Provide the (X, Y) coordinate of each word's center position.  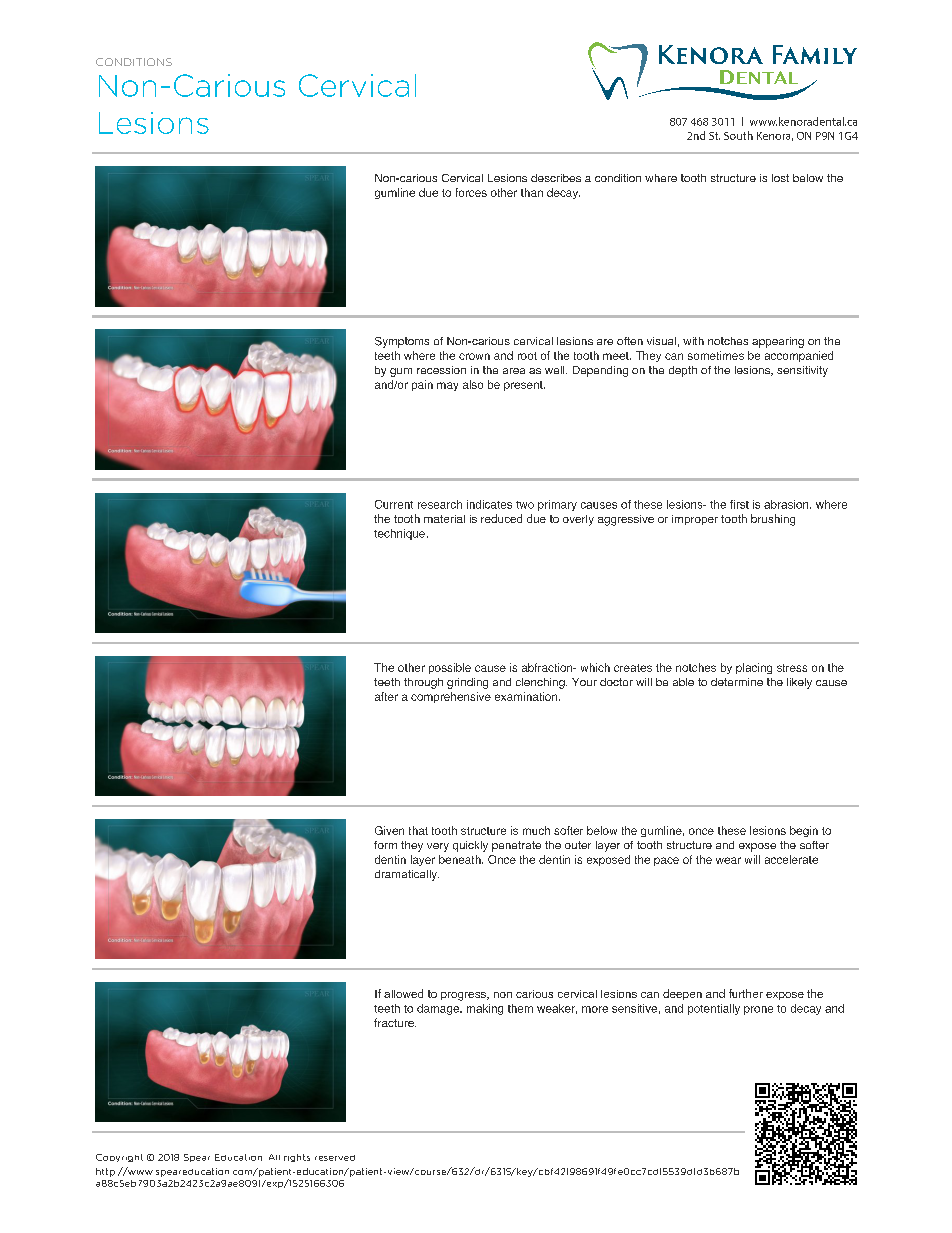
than (532, 192)
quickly (470, 846)
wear (728, 860)
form (385, 845)
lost (780, 178)
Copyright (119, 1158)
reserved (335, 1158)
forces (471, 192)
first (739, 504)
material (444, 519)
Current (394, 504)
